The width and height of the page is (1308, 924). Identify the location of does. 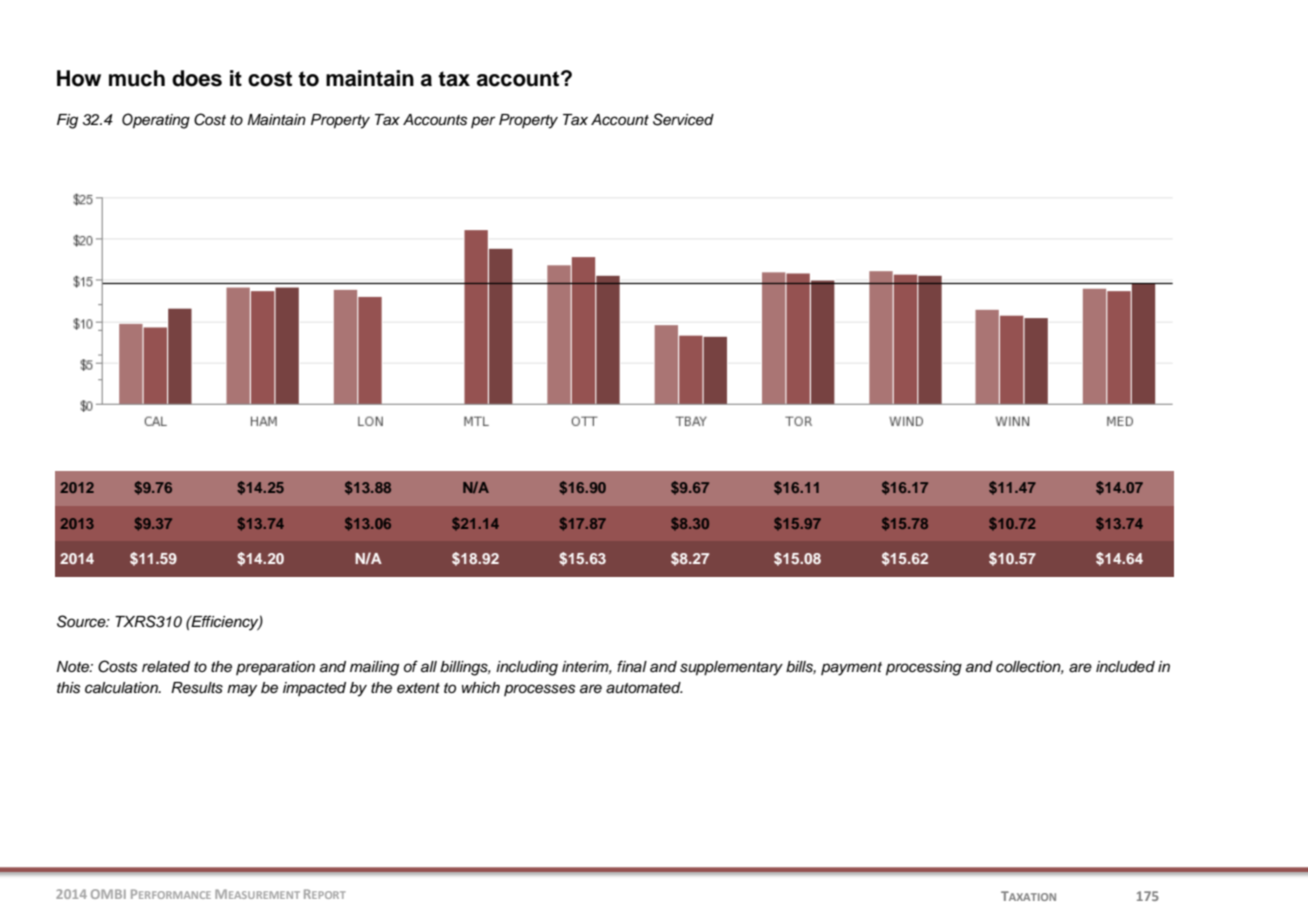
(197, 78).
